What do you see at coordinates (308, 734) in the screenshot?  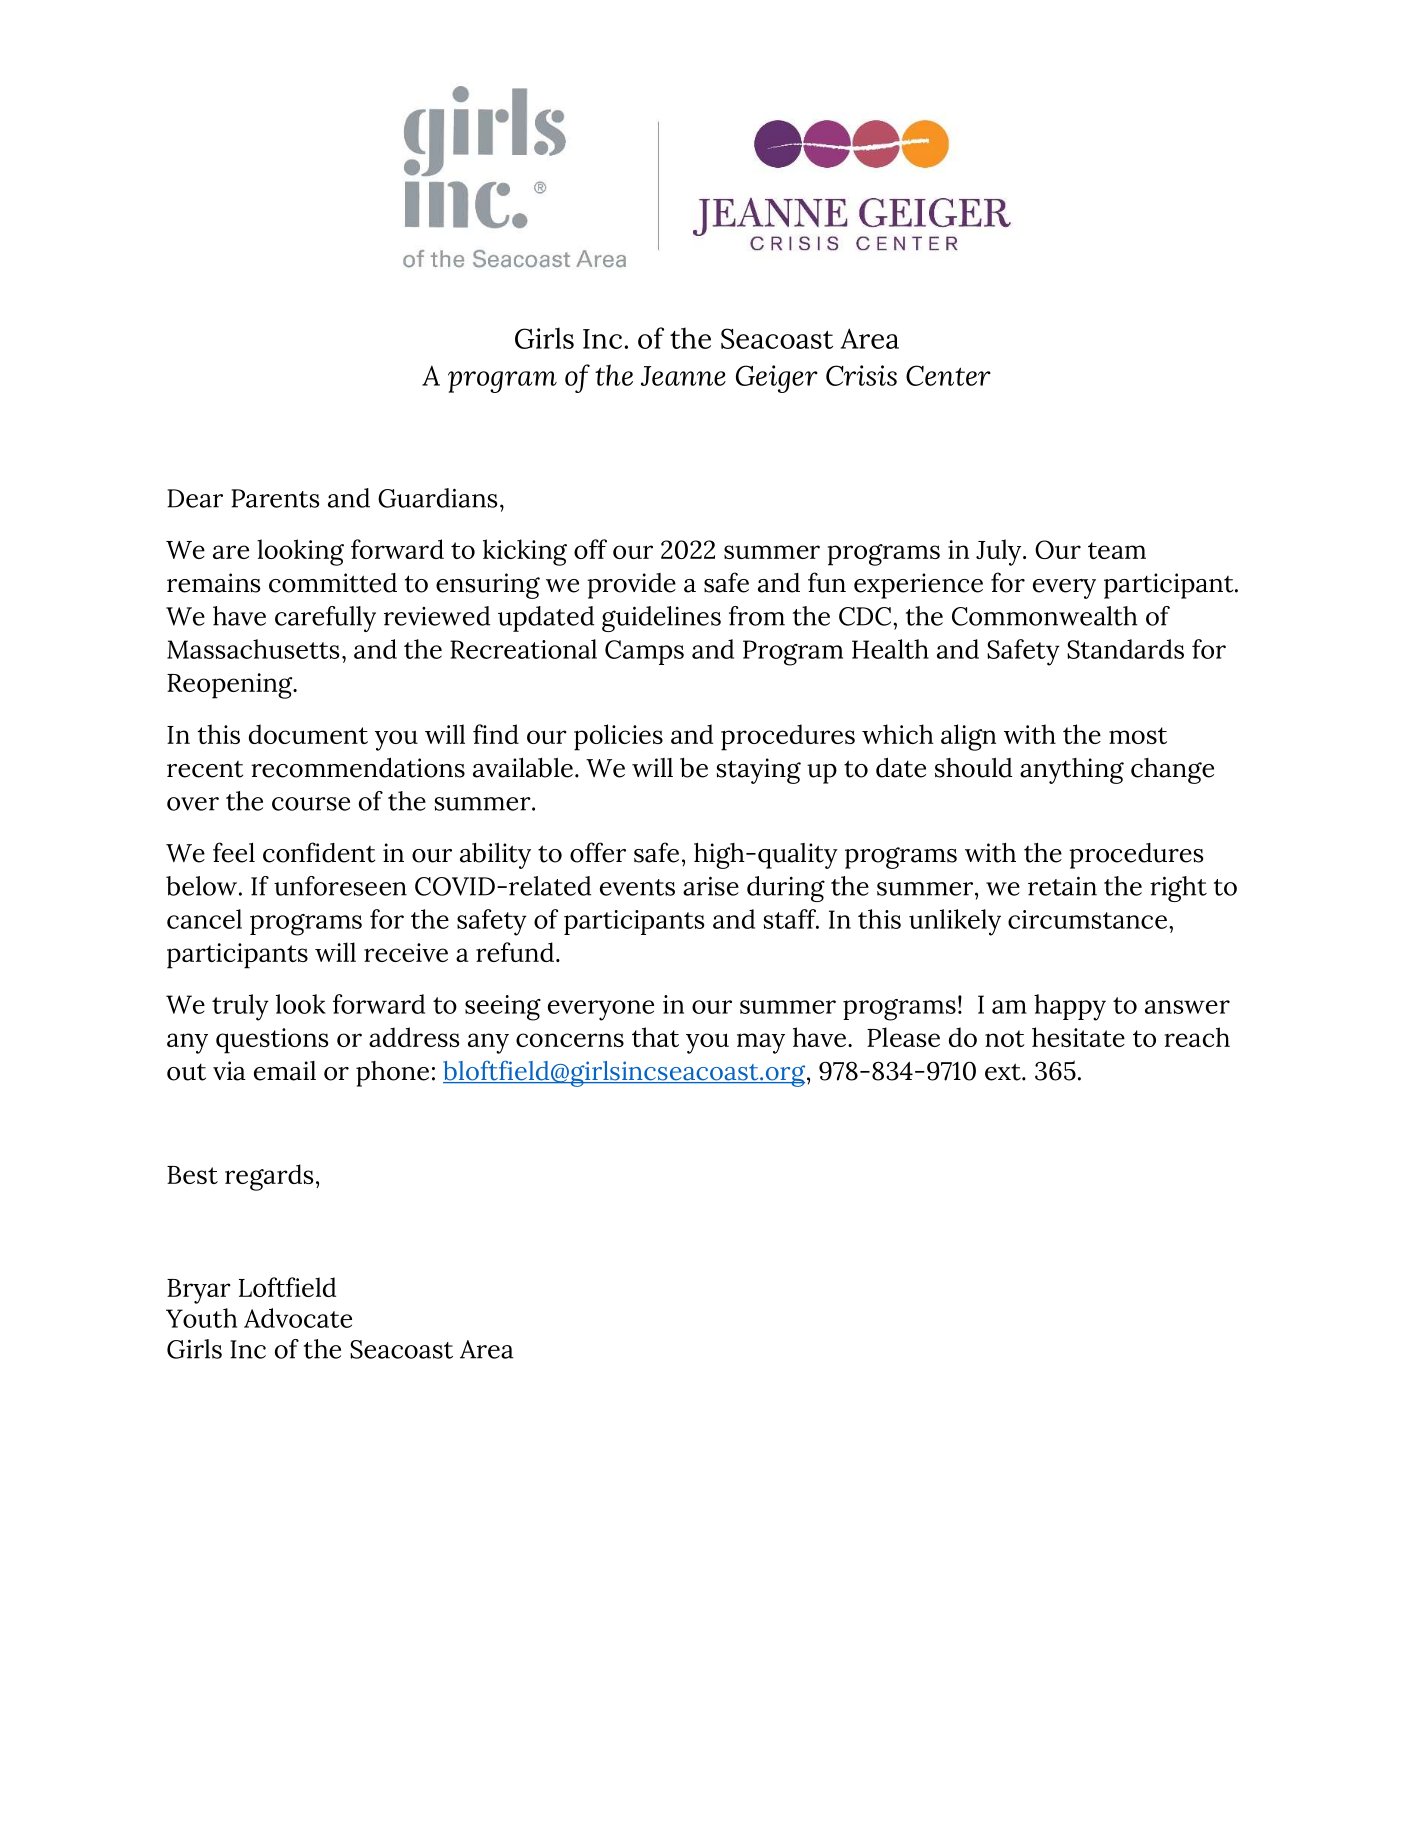 I see `document` at bounding box center [308, 734].
